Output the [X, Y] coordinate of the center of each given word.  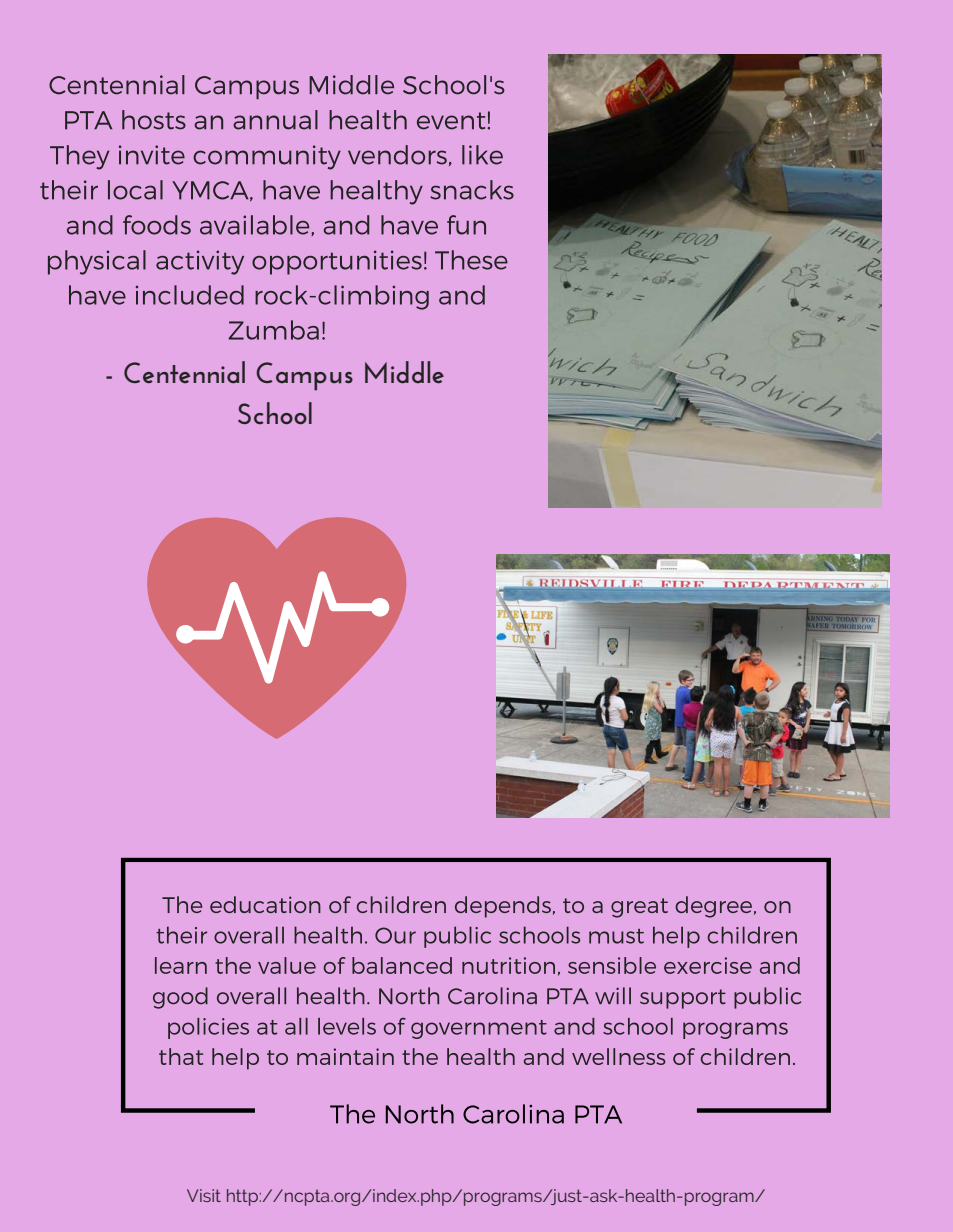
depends [503, 907]
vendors [397, 155]
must [616, 936]
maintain [345, 1056]
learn [181, 965]
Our [395, 935]
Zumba [273, 330]
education [265, 904]
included [190, 295]
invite [152, 155]
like [482, 155]
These [471, 260]
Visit [204, 1195]
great [639, 908]
